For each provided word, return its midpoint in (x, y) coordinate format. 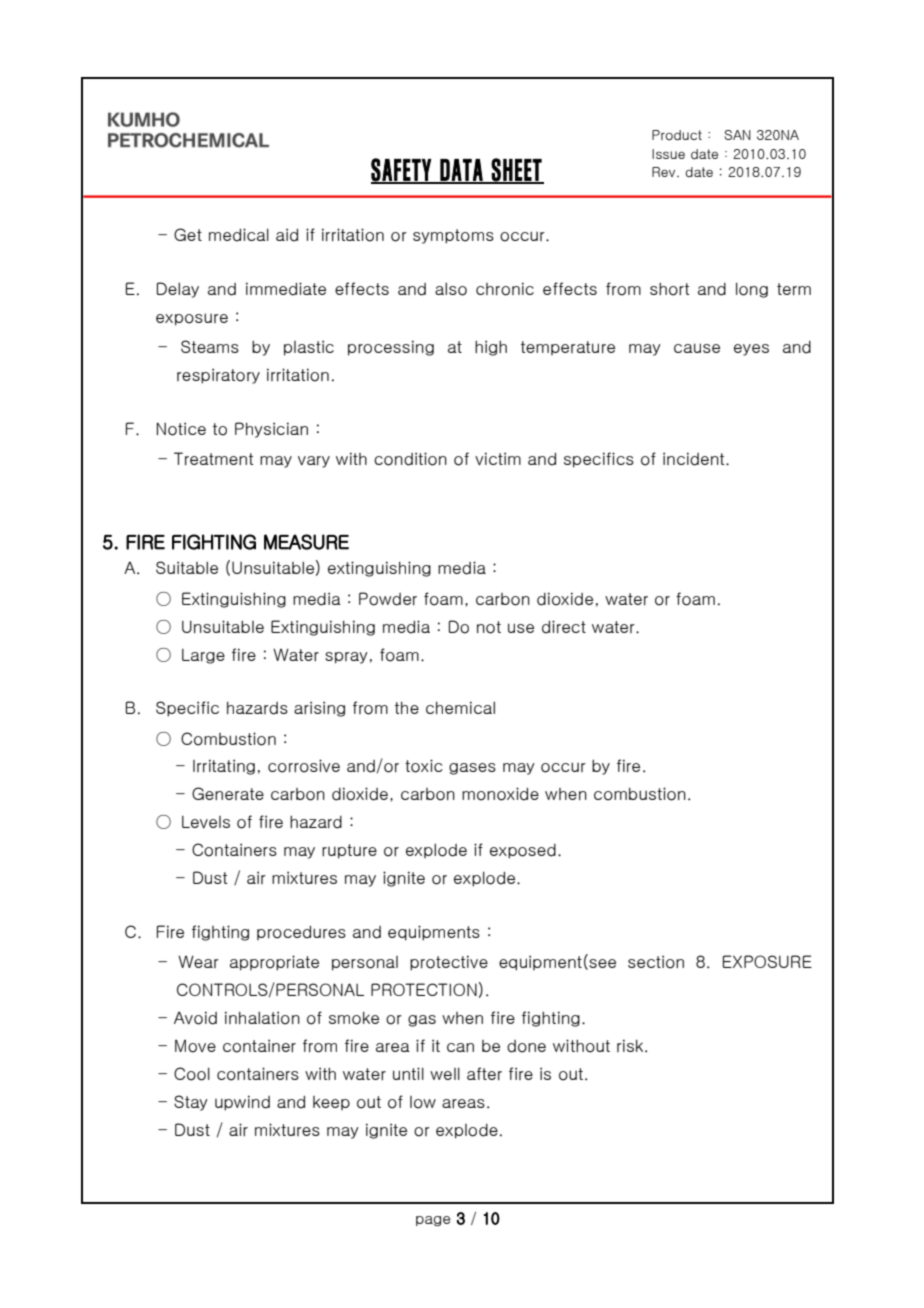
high (491, 348)
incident (695, 459)
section (656, 962)
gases (472, 769)
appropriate (274, 963)
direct (564, 627)
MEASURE (306, 542)
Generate (228, 793)
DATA (461, 171)
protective (449, 963)
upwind (242, 1103)
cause (697, 348)
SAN (737, 135)
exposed (523, 851)
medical (239, 235)
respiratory (218, 376)
